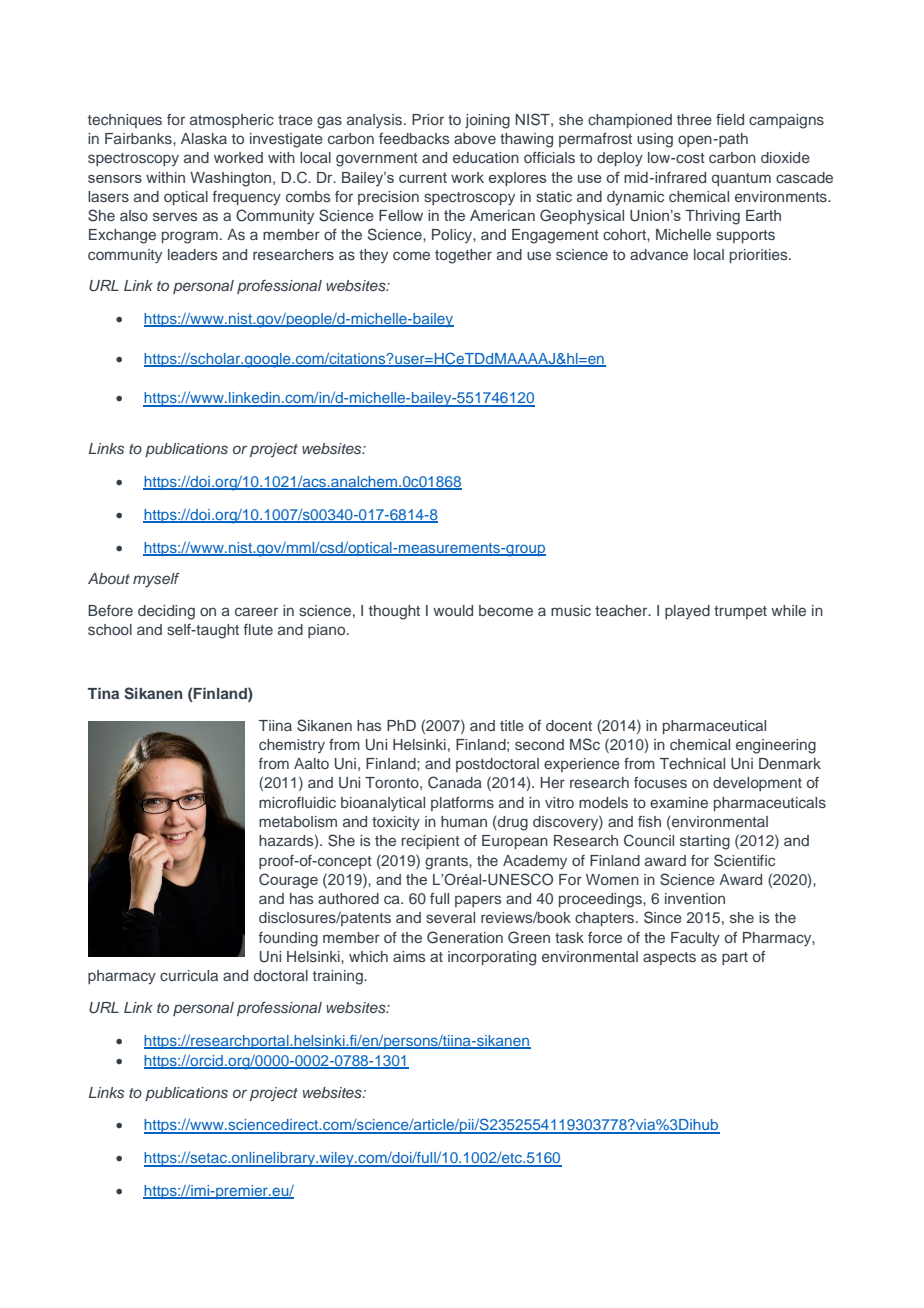 The width and height of the document is (924, 1308). Describe the element at coordinates (659, 254) in the document. I see `advance` at that location.
